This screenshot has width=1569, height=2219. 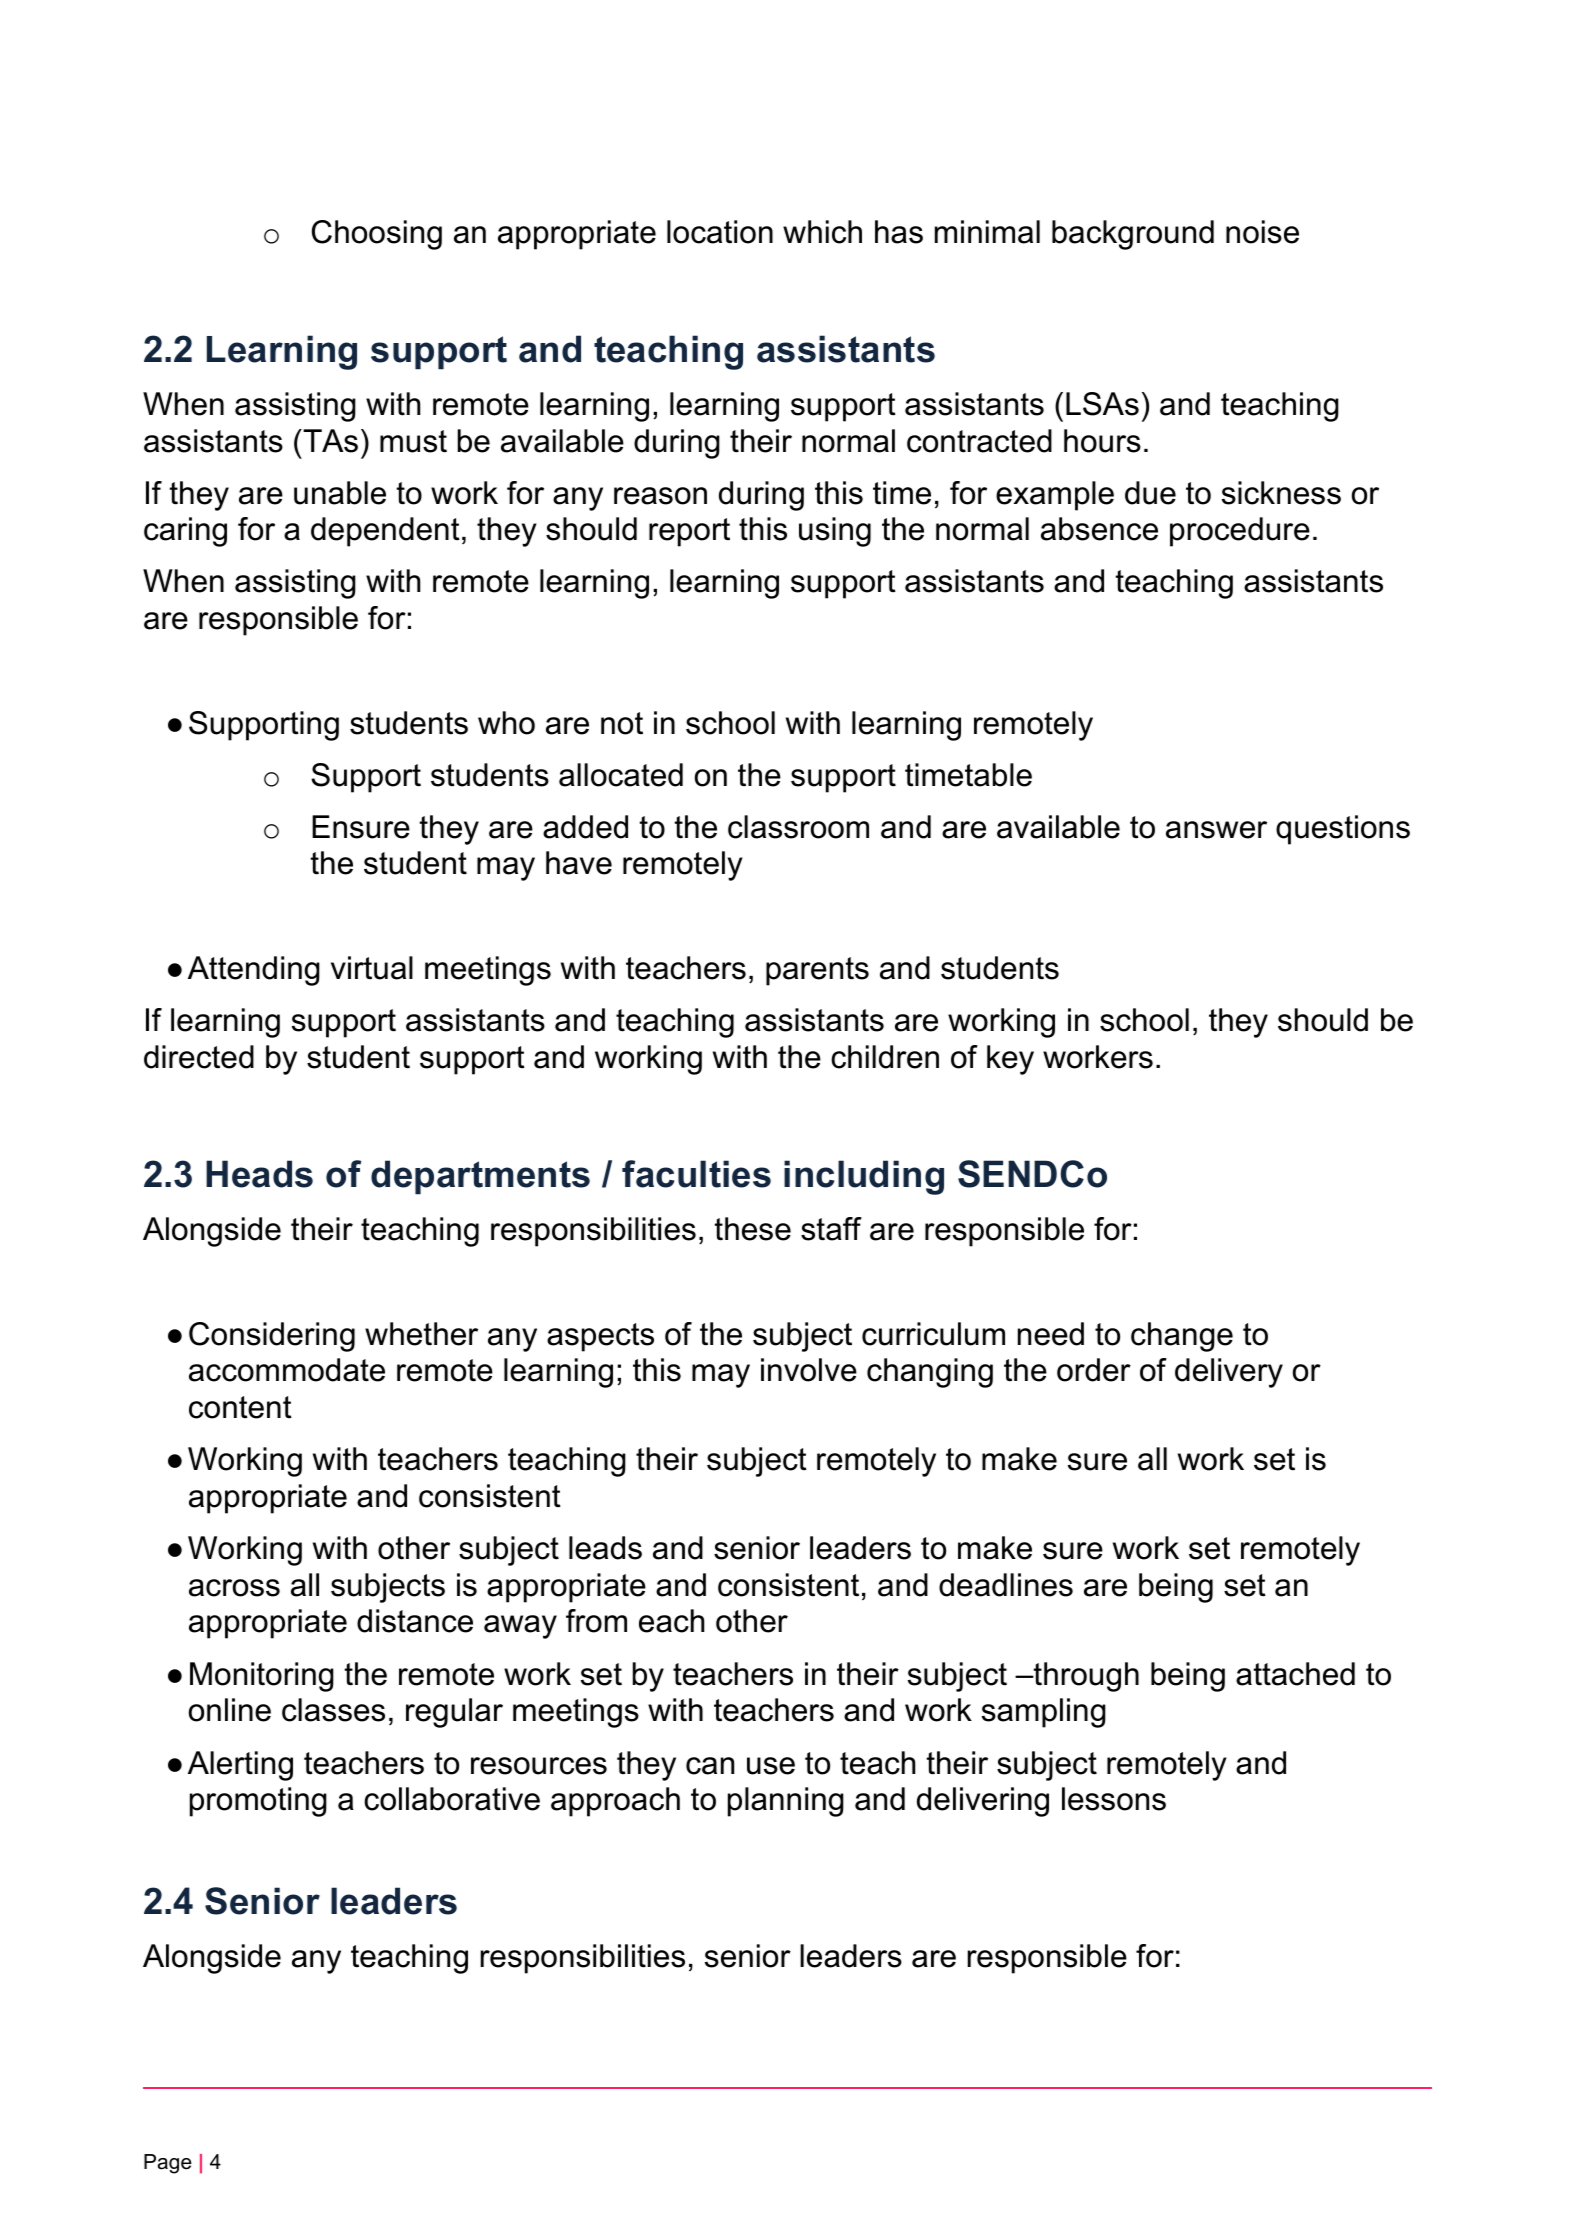 What do you see at coordinates (168, 2164) in the screenshot?
I see `Page` at bounding box center [168, 2164].
